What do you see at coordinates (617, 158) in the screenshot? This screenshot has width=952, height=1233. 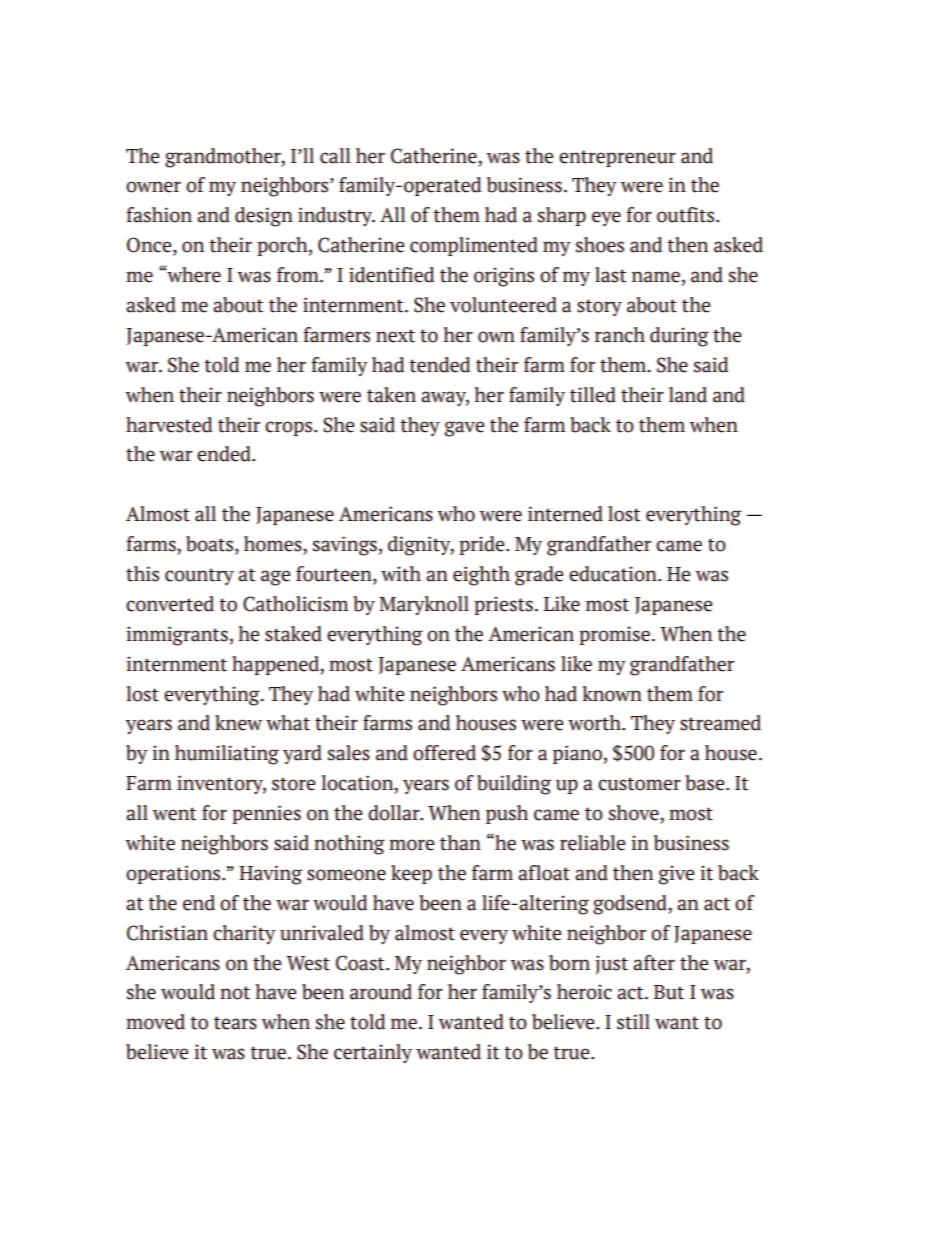 I see `entrepreneur` at bounding box center [617, 158].
